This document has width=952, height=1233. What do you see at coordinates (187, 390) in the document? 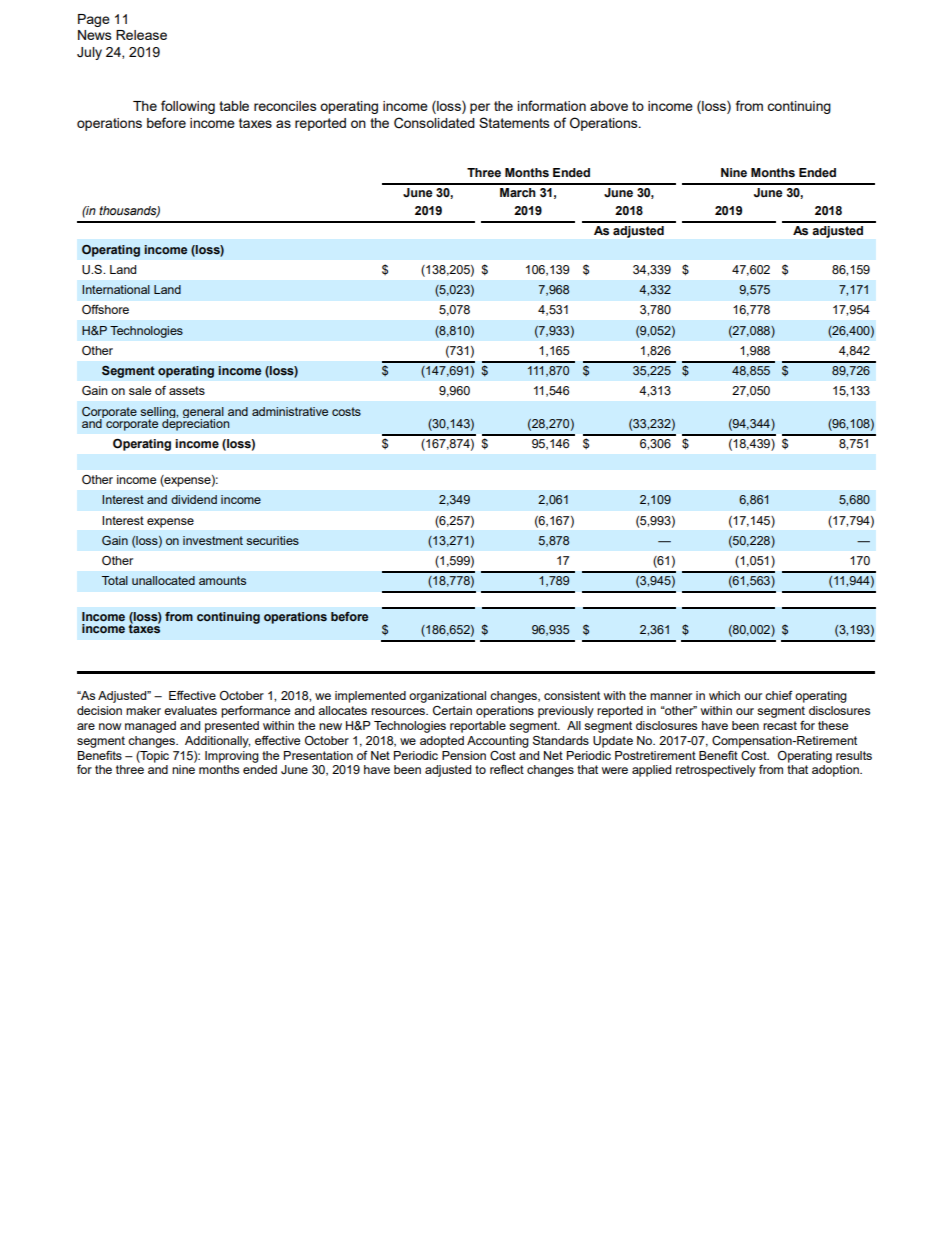
I see `assets` at bounding box center [187, 390].
